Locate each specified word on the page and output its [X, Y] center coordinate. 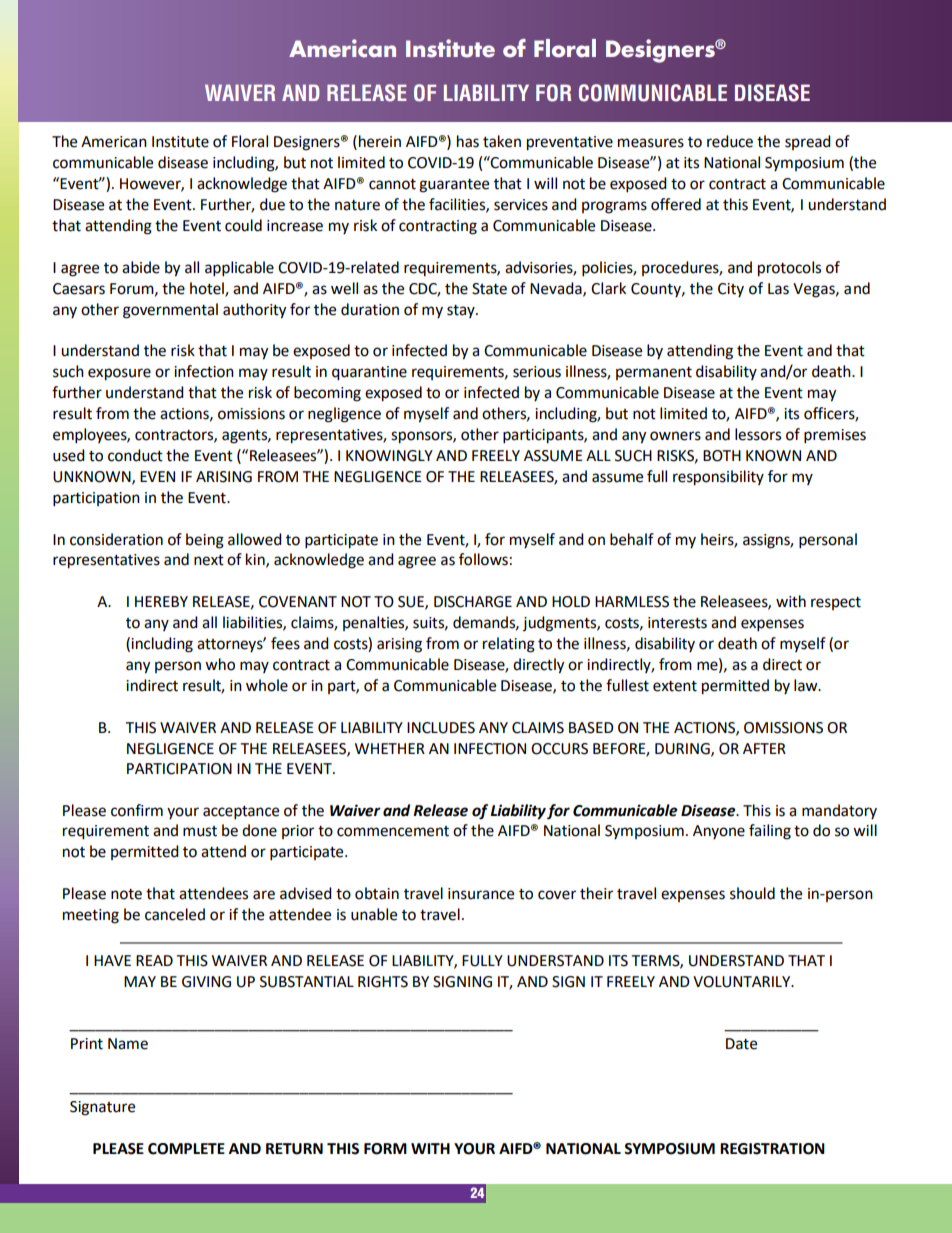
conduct [135, 455]
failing [770, 832]
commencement [393, 831]
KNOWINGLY [389, 456]
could [243, 225]
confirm [137, 810]
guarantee [454, 186]
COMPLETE [186, 1149]
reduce [730, 141]
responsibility [718, 478]
